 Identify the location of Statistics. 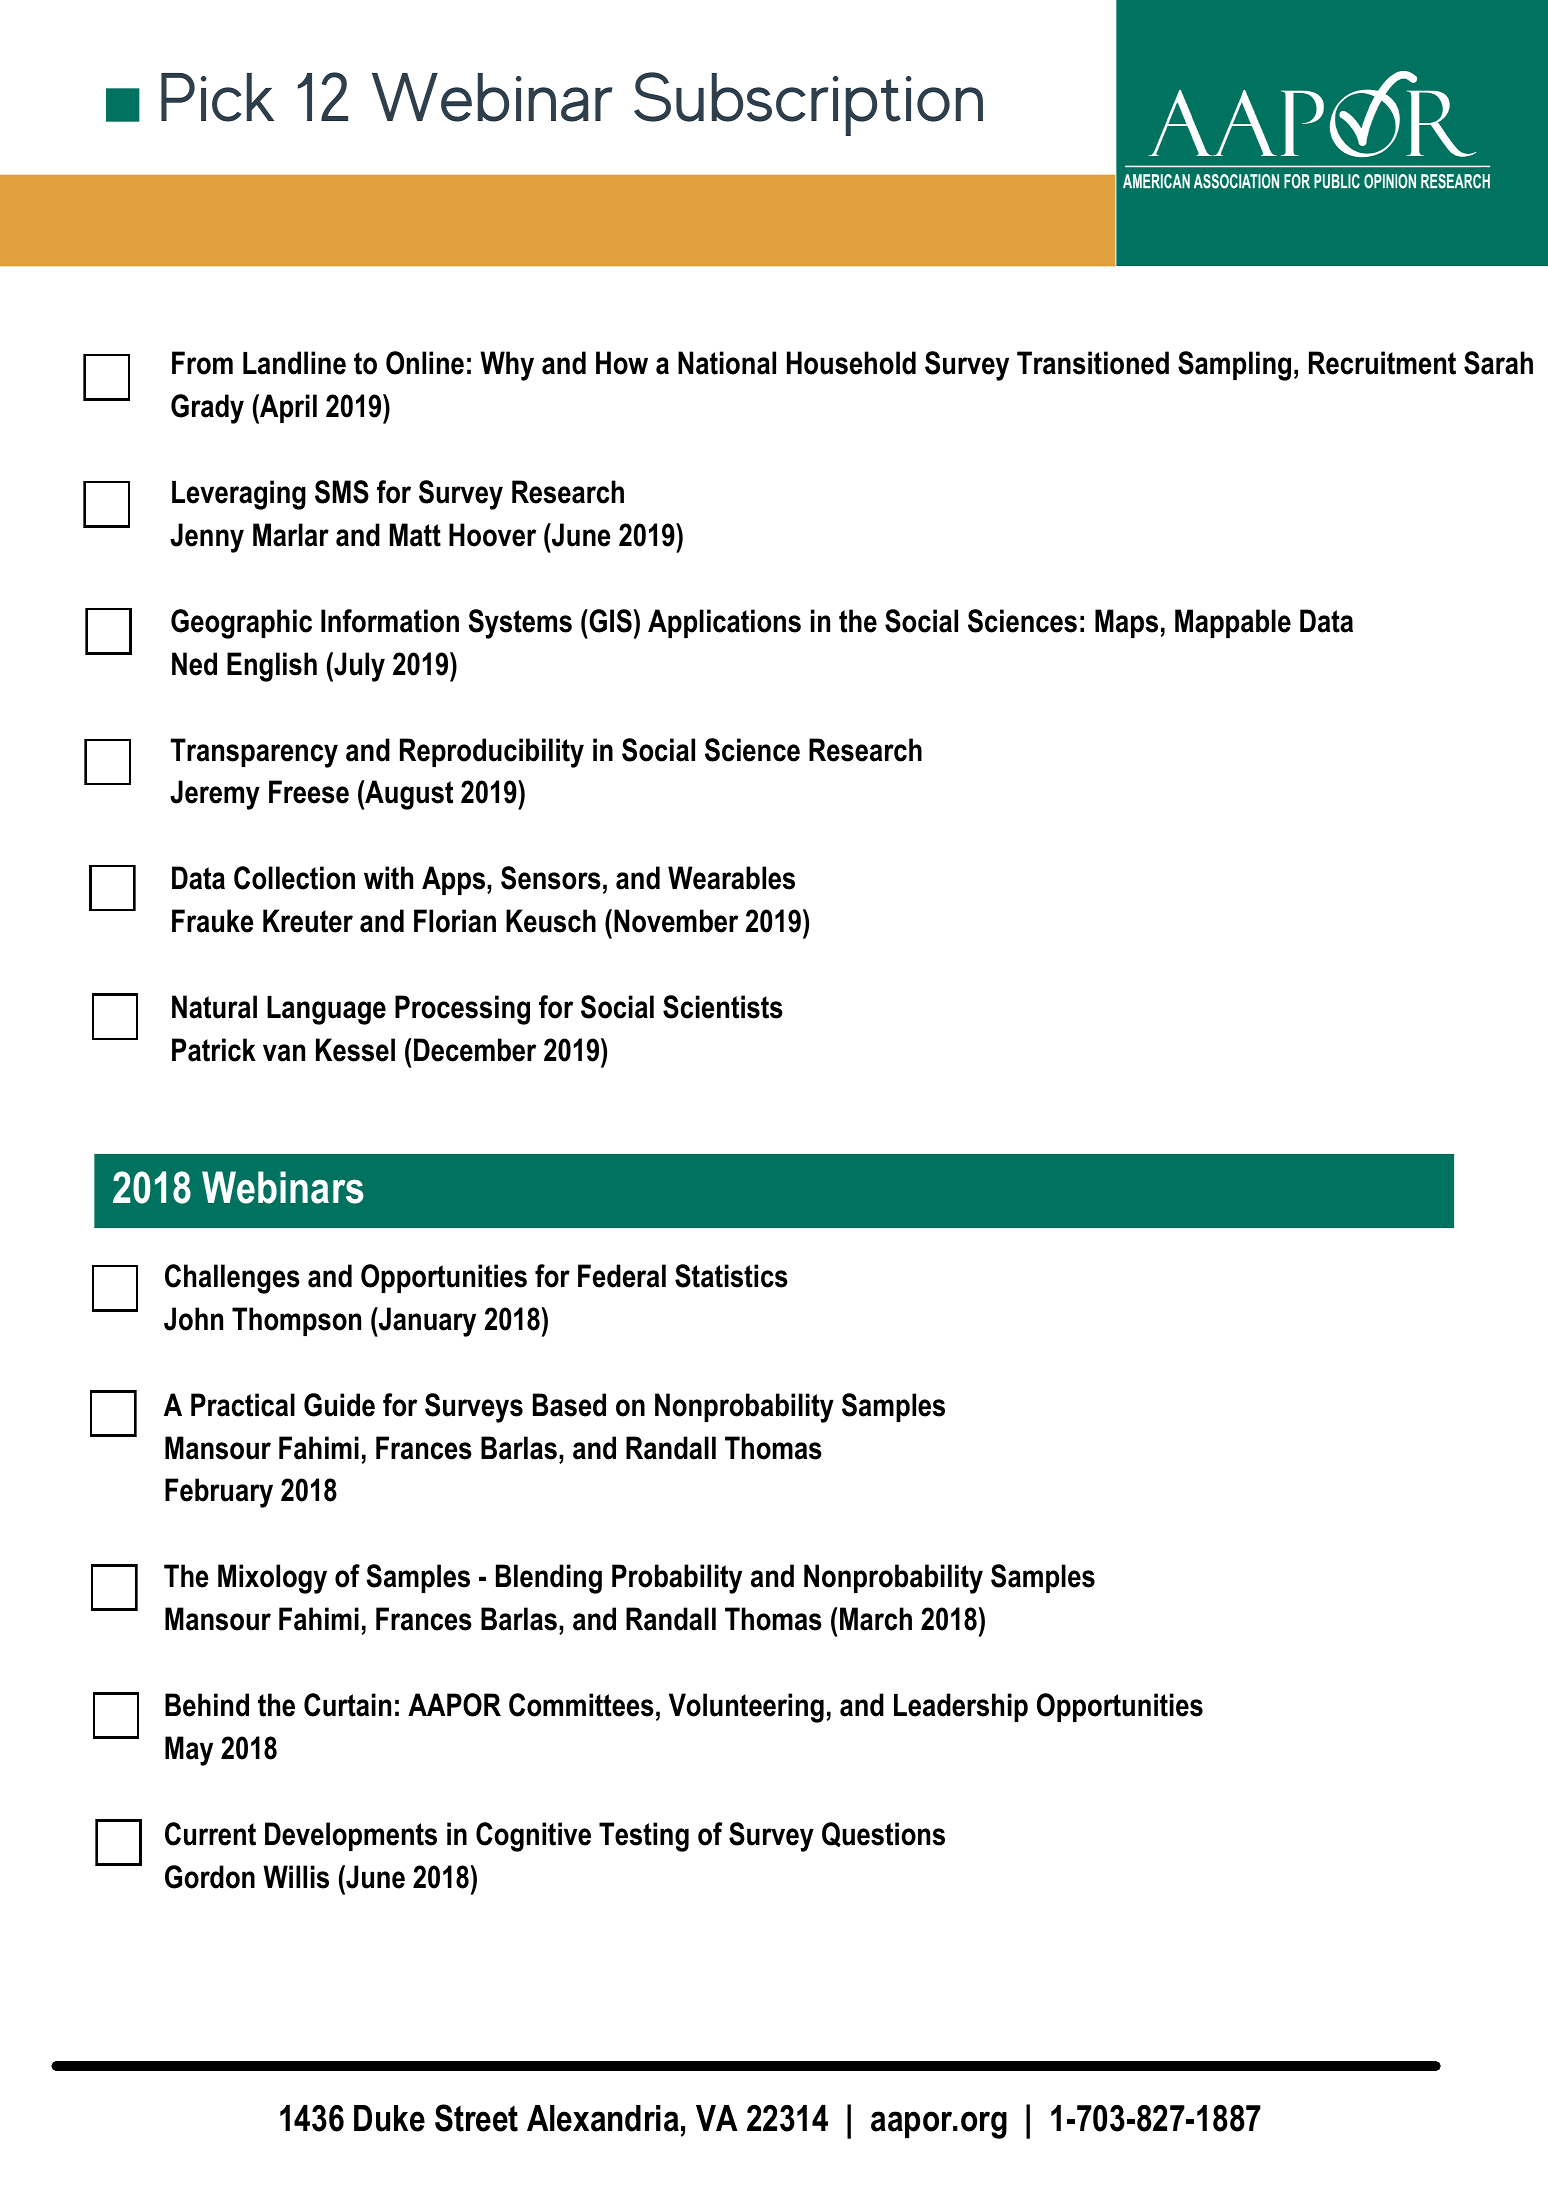
(731, 1276).
